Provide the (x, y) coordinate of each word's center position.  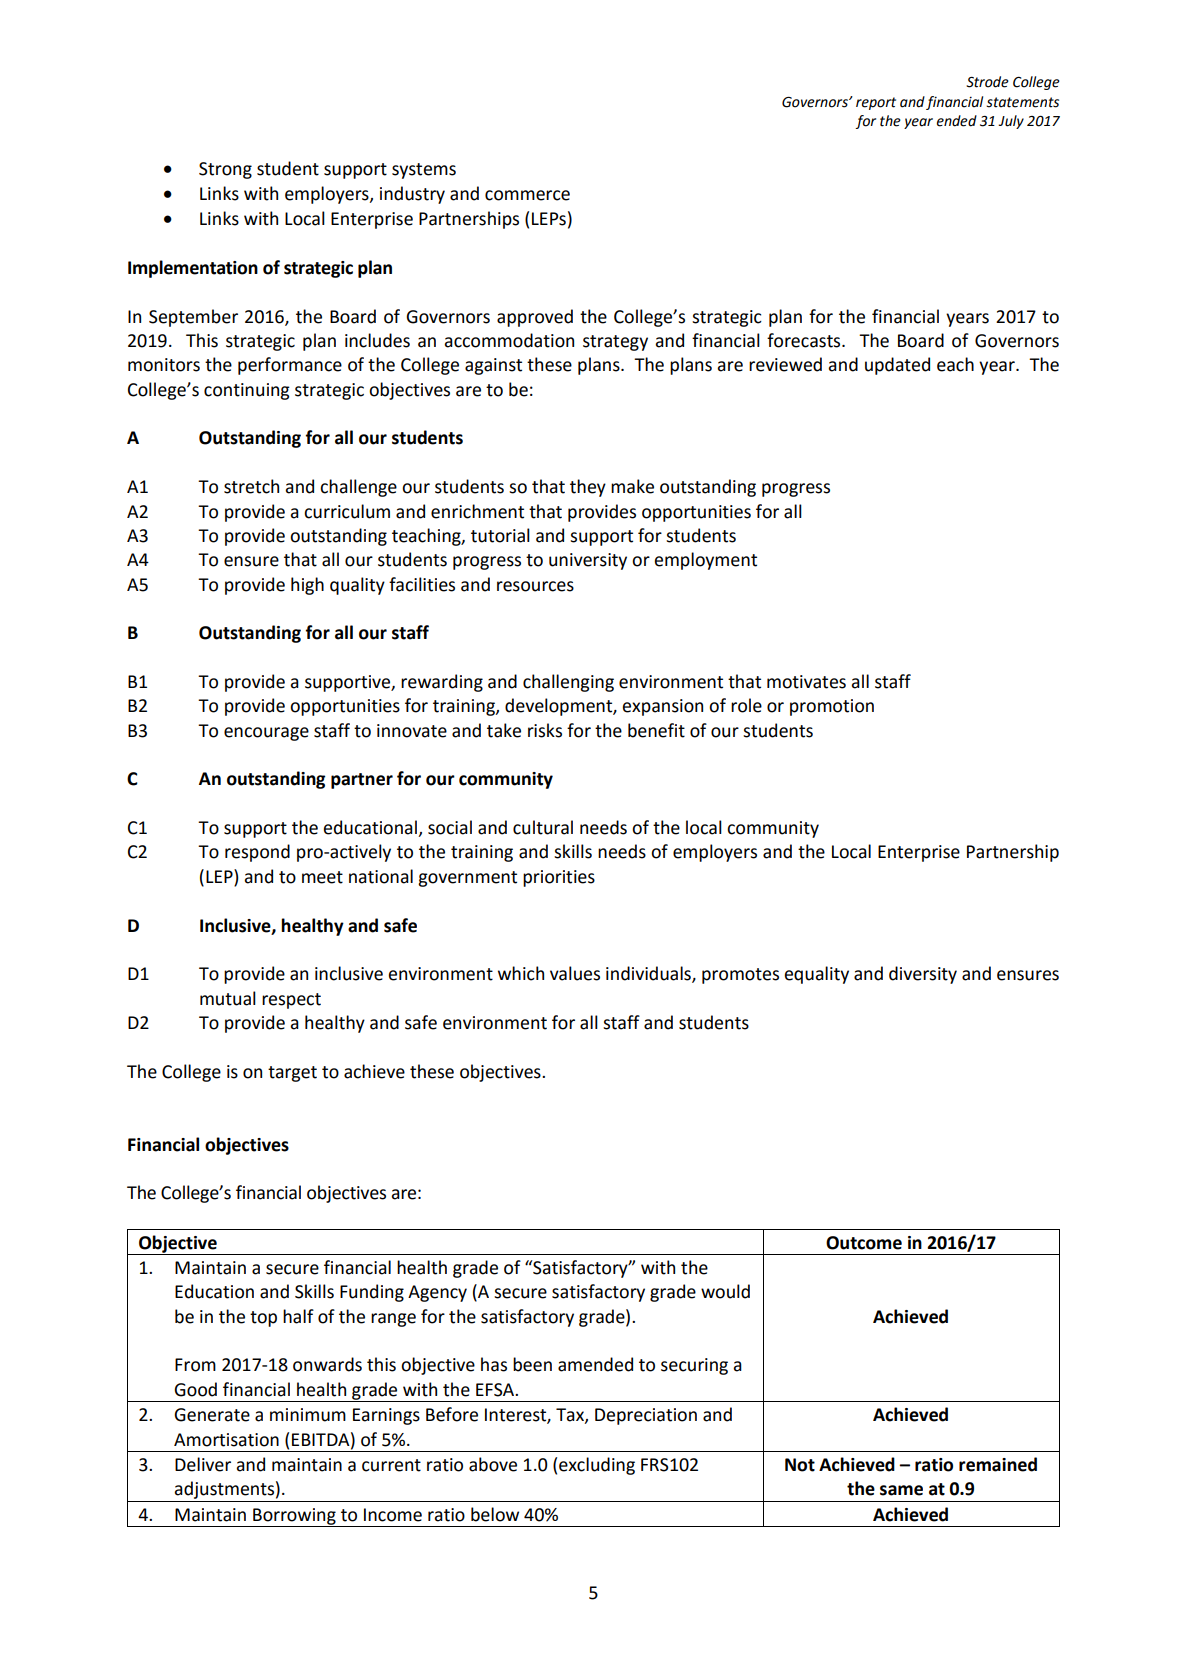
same (901, 1490)
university (588, 561)
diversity (923, 975)
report (876, 103)
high (307, 586)
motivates (806, 682)
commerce (527, 195)
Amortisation (226, 1440)
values (575, 973)
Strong (225, 170)
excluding (597, 1466)
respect (291, 1001)
